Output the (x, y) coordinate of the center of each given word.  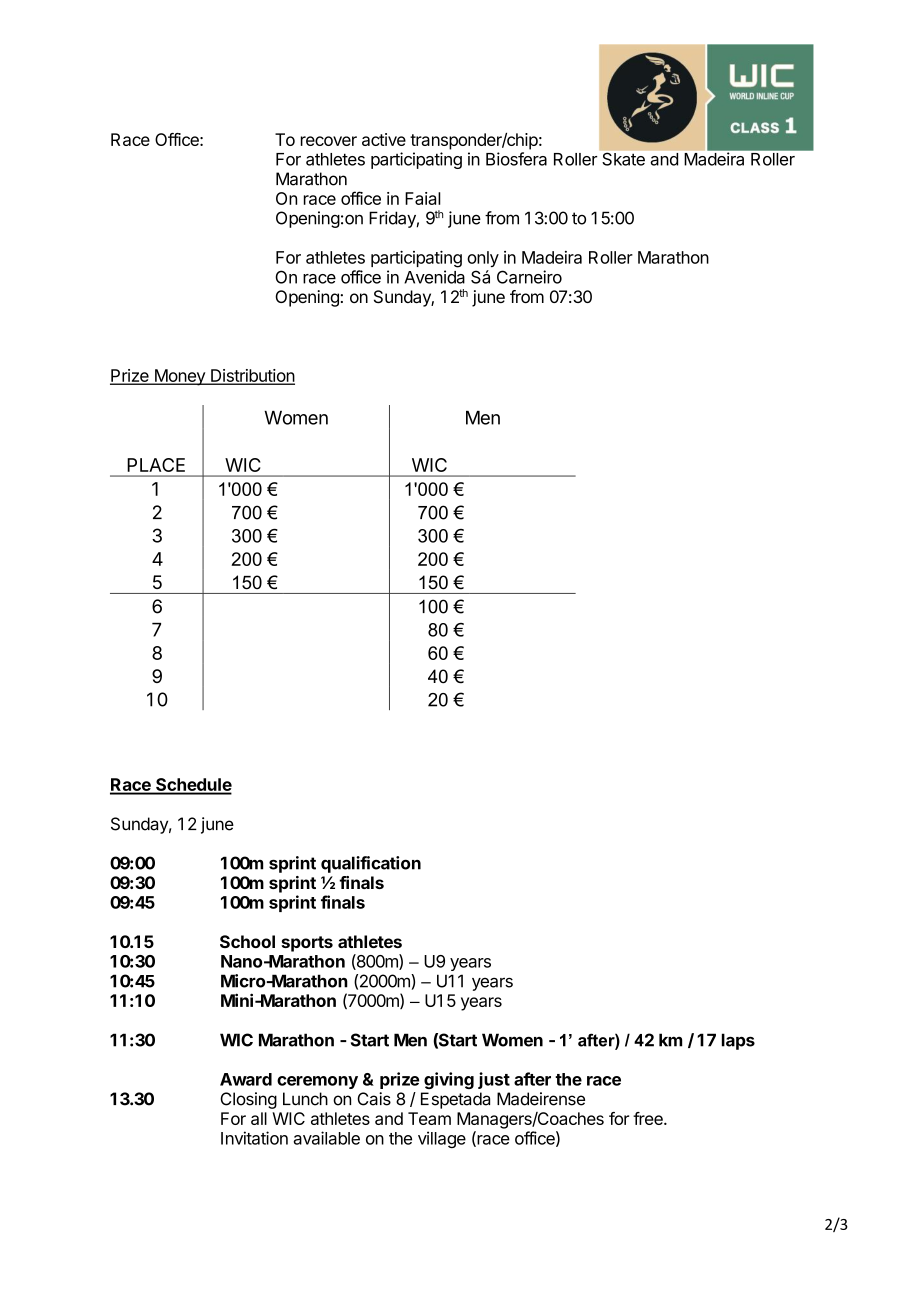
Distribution (252, 376)
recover (329, 141)
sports (307, 944)
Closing (248, 1100)
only (483, 259)
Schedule (193, 786)
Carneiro (529, 277)
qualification (371, 864)
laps (738, 1041)
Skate (624, 159)
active (384, 139)
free (649, 1118)
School (247, 941)
